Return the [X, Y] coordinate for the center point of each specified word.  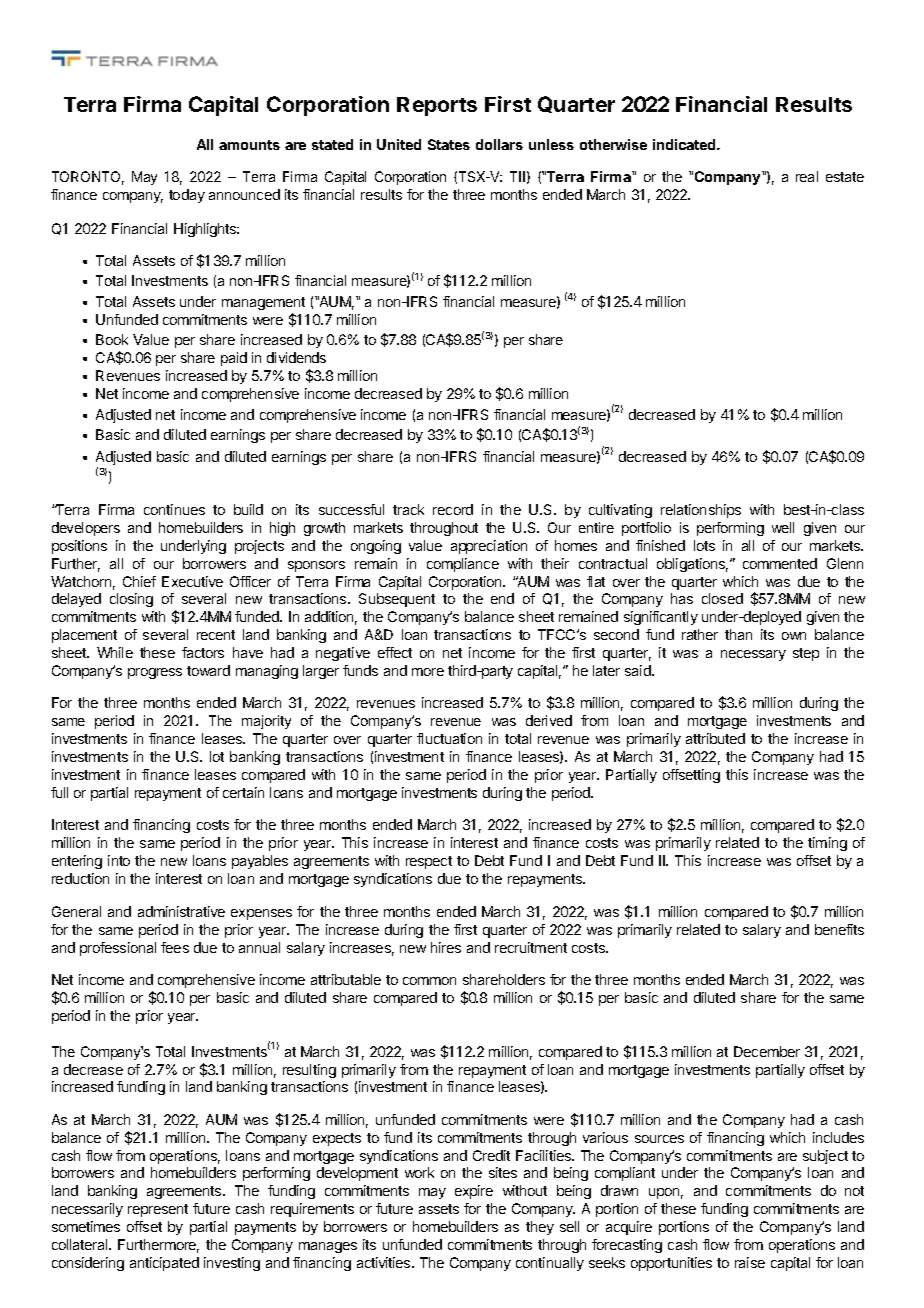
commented [780, 563]
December [767, 1051]
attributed [715, 738]
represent [158, 1210]
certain [243, 792]
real [807, 176]
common [429, 981]
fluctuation [449, 738]
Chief [139, 581]
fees [175, 947]
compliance [463, 565]
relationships [701, 511]
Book [112, 339]
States [449, 144]
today [187, 196]
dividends [296, 357]
